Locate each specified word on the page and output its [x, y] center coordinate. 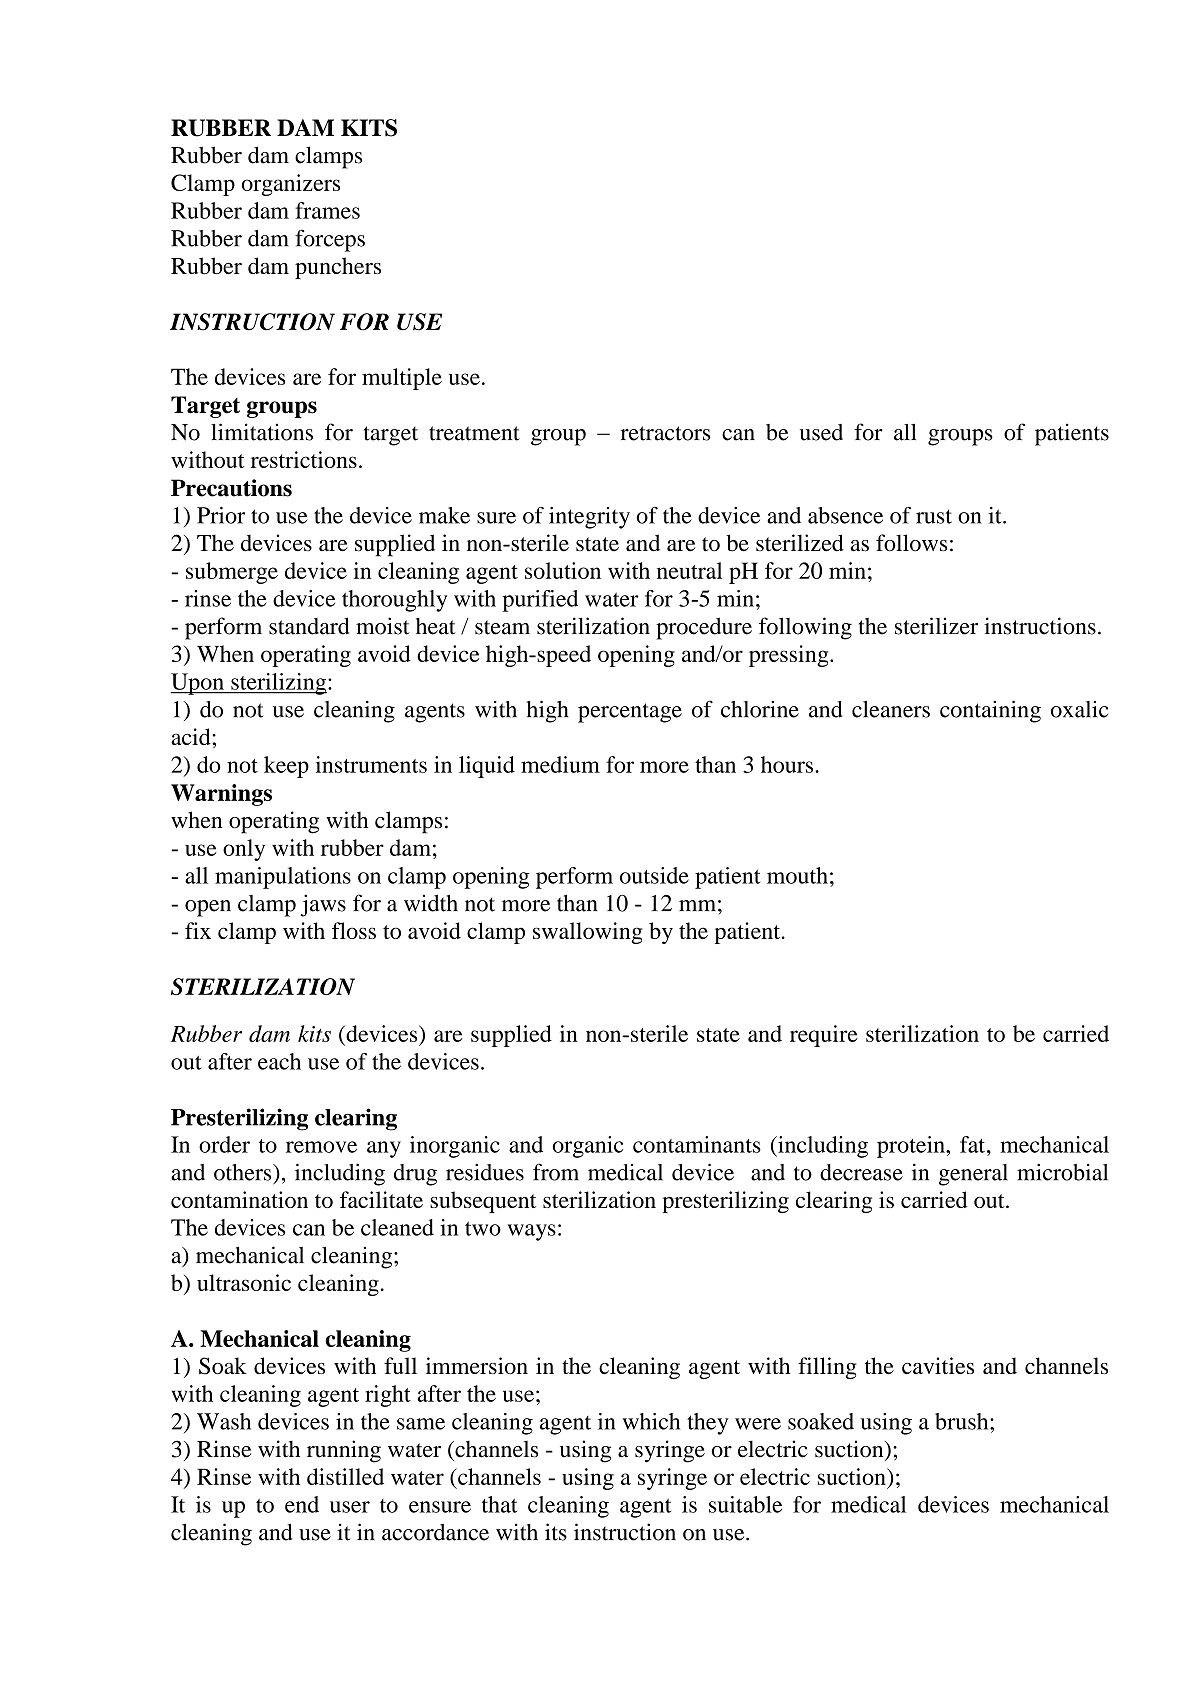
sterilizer [936, 626]
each [279, 1061]
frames [327, 210]
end [302, 1504]
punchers [338, 268]
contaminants [697, 1144]
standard [309, 626]
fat [972, 1144]
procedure [704, 628]
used [821, 432]
